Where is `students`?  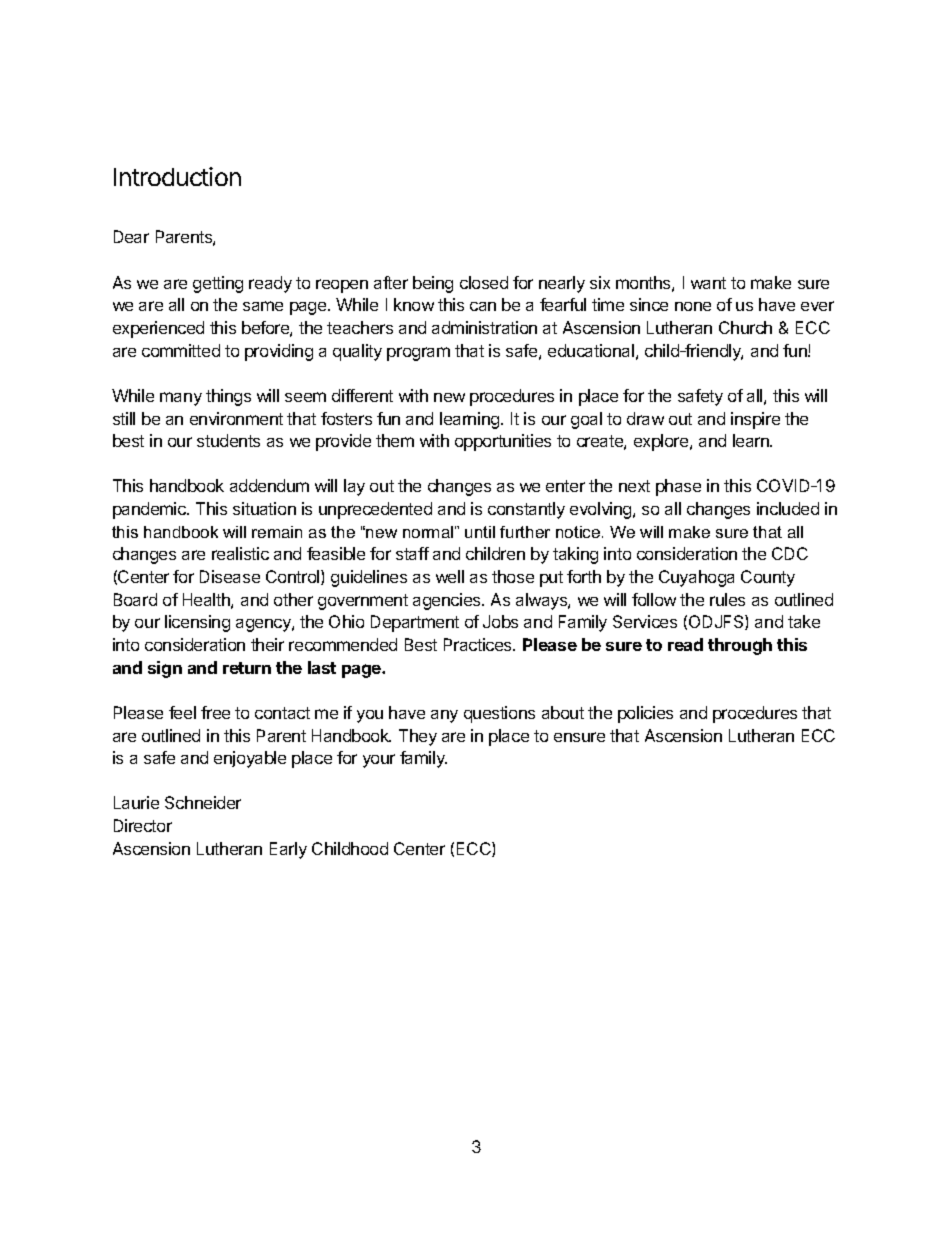 students is located at coordinates (228, 440).
